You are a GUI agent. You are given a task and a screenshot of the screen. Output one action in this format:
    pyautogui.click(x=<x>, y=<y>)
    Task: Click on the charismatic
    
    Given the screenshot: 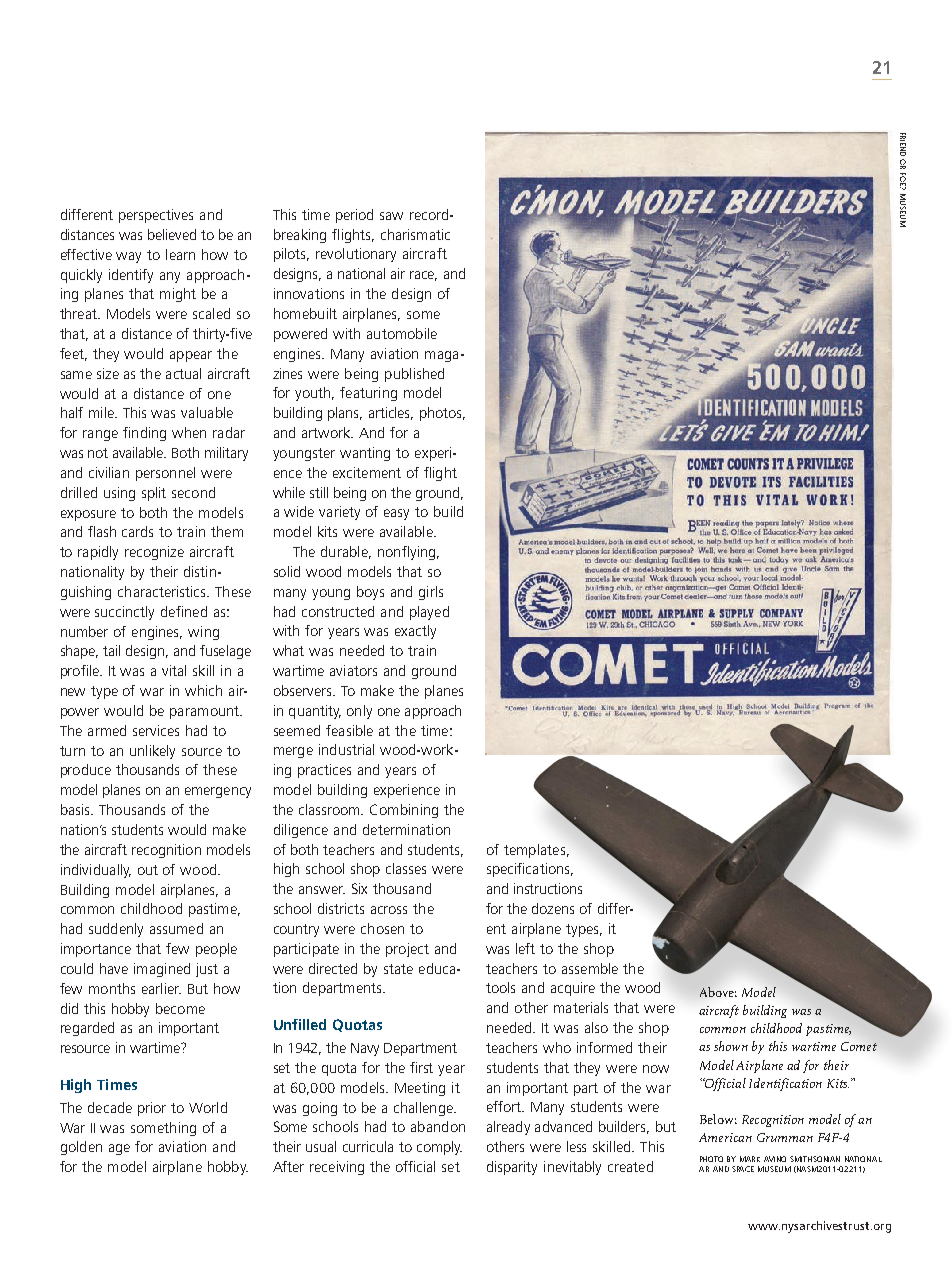 What is the action you would take?
    pyautogui.click(x=415, y=234)
